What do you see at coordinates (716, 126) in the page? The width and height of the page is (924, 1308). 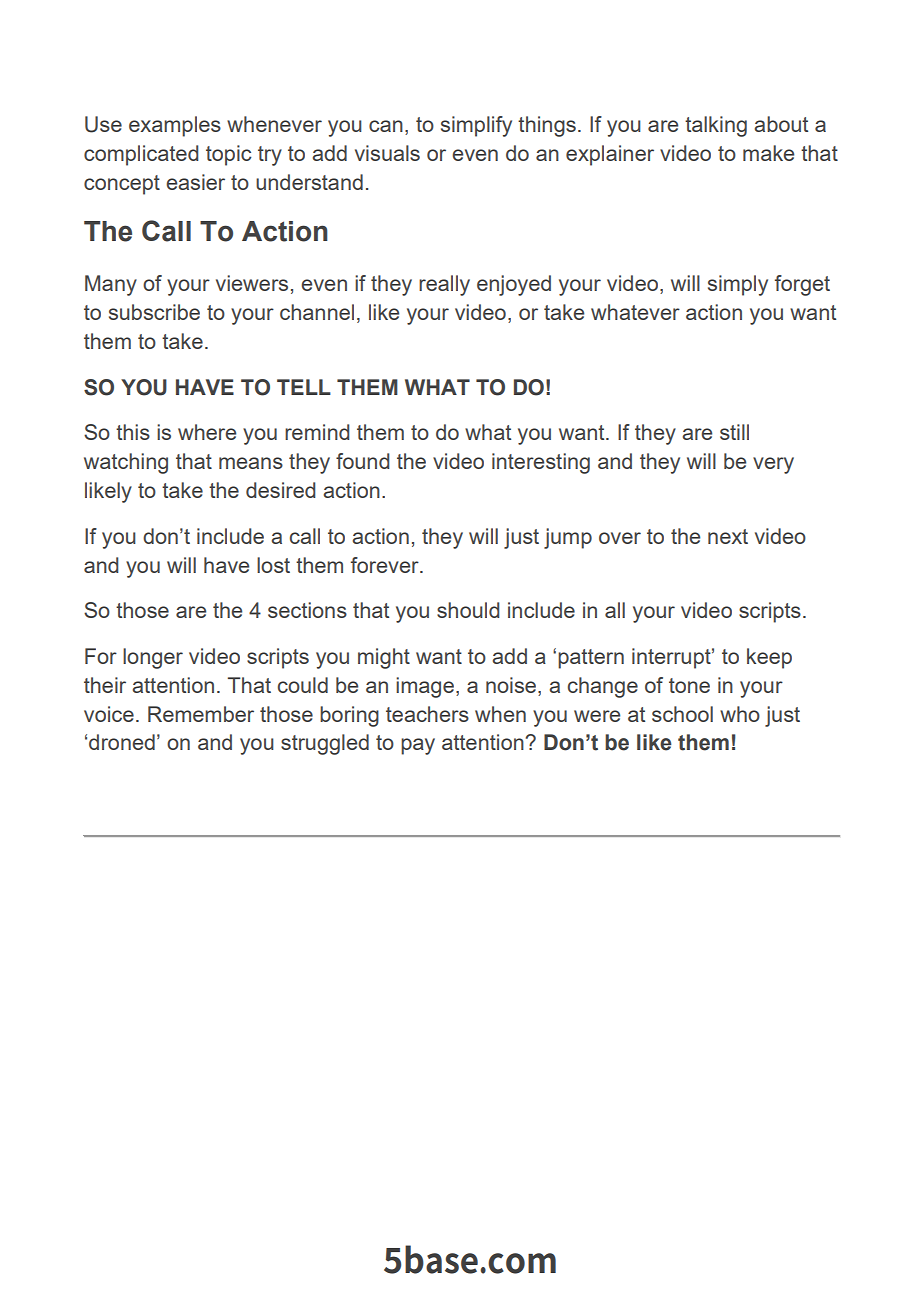 I see `talking` at bounding box center [716, 126].
